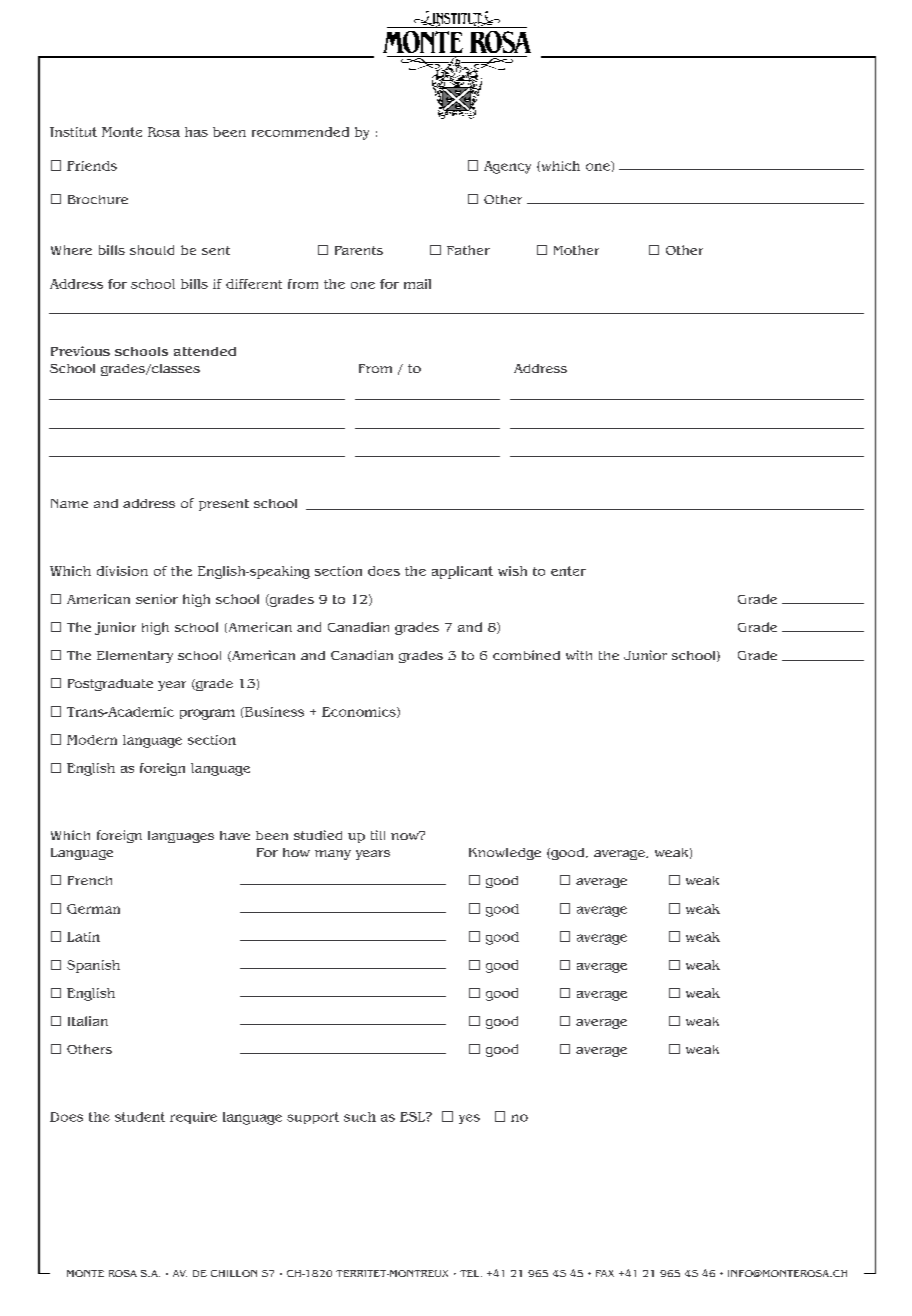 This screenshot has width=912, height=1316. What do you see at coordinates (140, 1117) in the screenshot?
I see `student` at bounding box center [140, 1117].
